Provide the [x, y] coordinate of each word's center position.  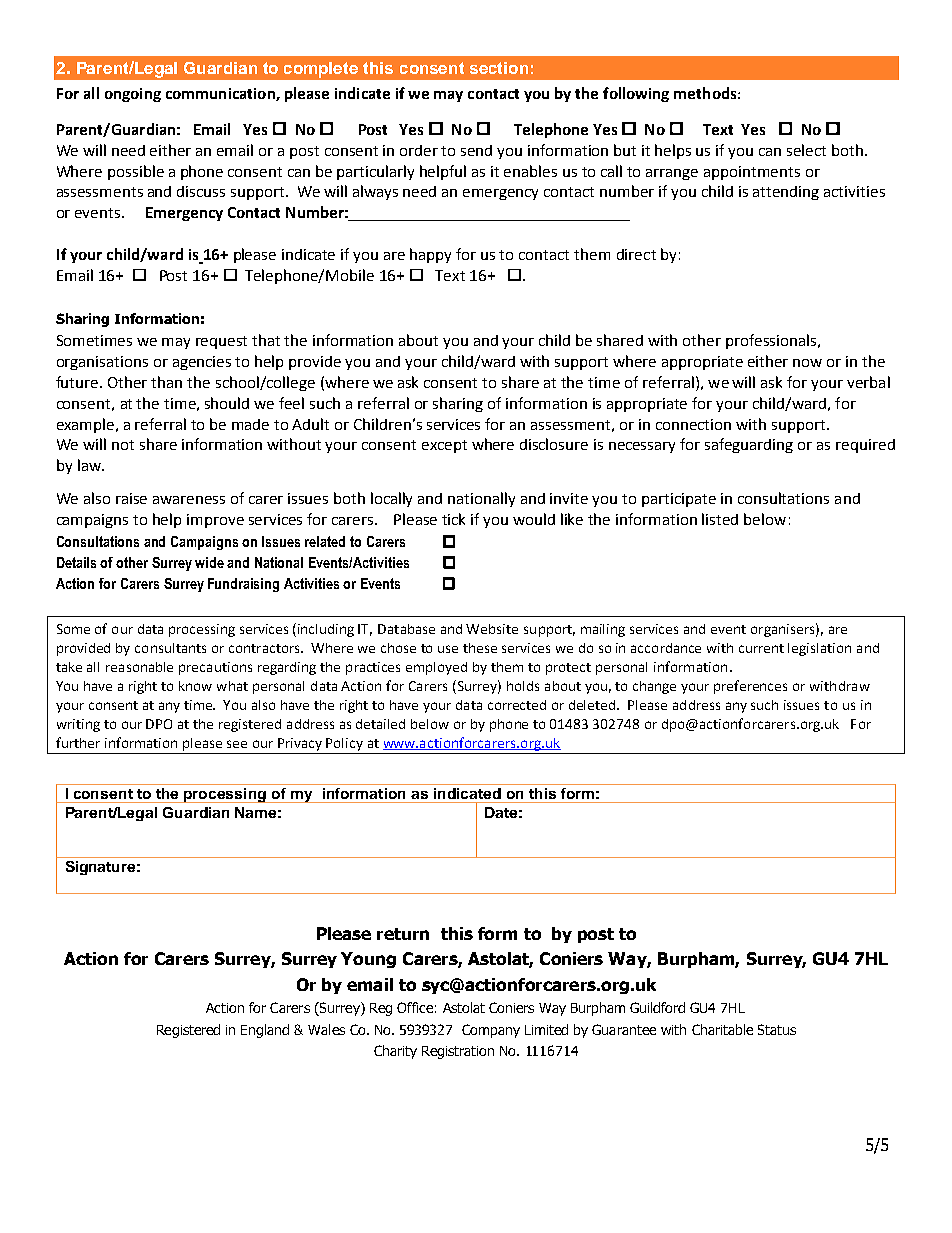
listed [720, 519]
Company [491, 1031]
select [806, 150]
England [265, 1031]
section [499, 68]
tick [453, 519]
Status [777, 1029]
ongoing [133, 95]
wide [209, 562]
